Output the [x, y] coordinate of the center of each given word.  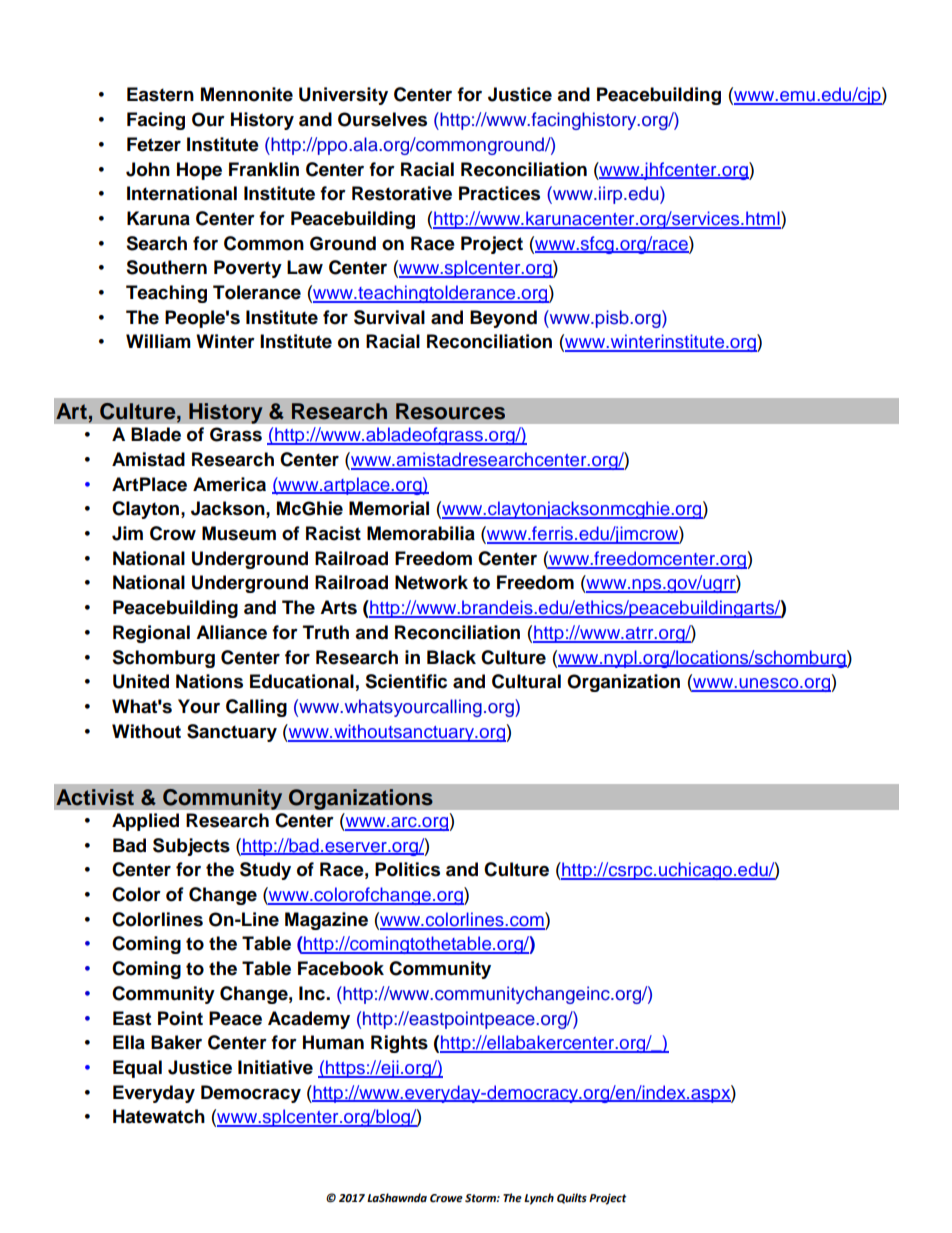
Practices [499, 193]
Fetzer [154, 144]
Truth [326, 632]
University [343, 96]
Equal [137, 1069]
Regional [151, 634]
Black [451, 657]
